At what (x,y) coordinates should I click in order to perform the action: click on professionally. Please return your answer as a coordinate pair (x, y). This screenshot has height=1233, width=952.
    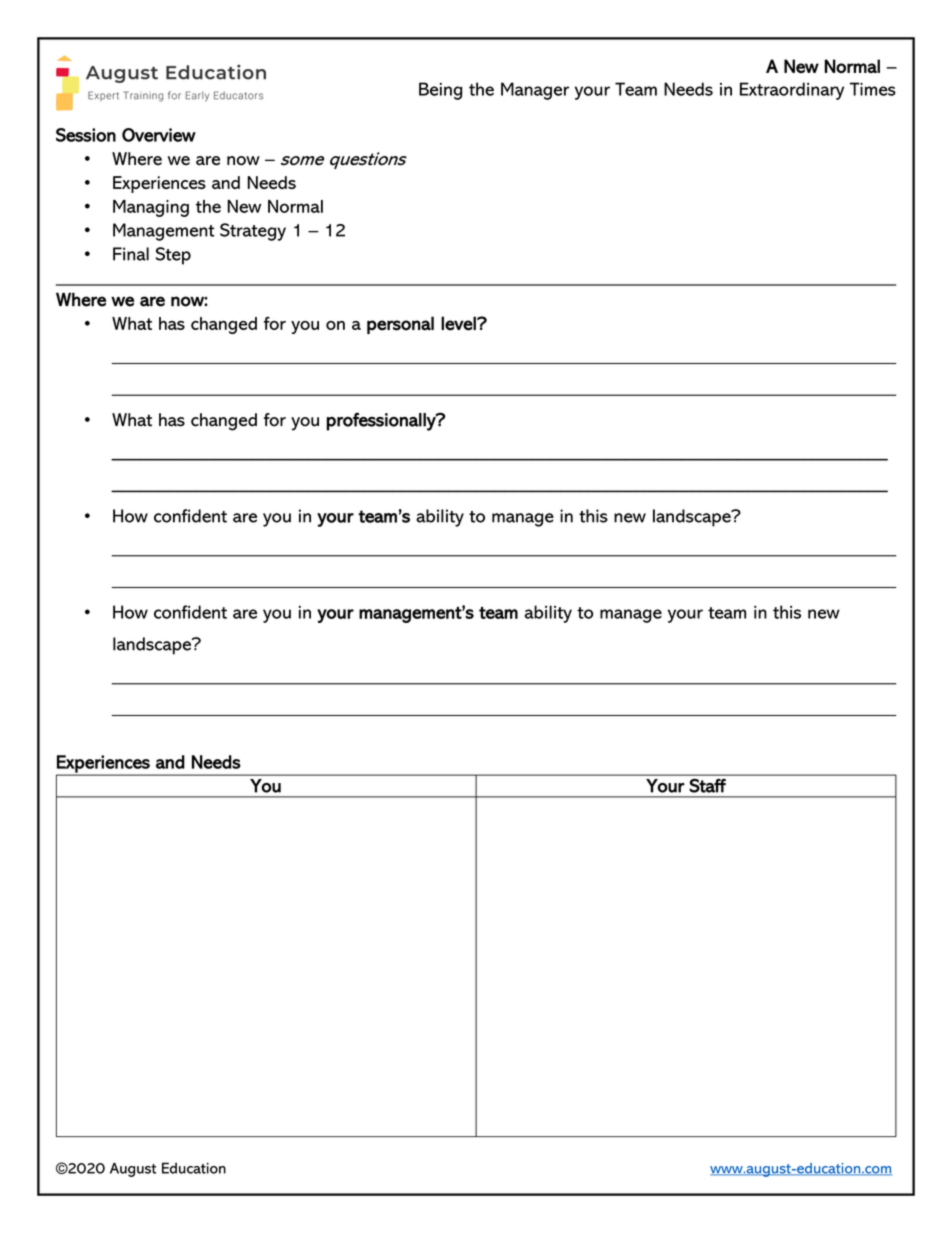
    Looking at the image, I should click on (382, 421).
